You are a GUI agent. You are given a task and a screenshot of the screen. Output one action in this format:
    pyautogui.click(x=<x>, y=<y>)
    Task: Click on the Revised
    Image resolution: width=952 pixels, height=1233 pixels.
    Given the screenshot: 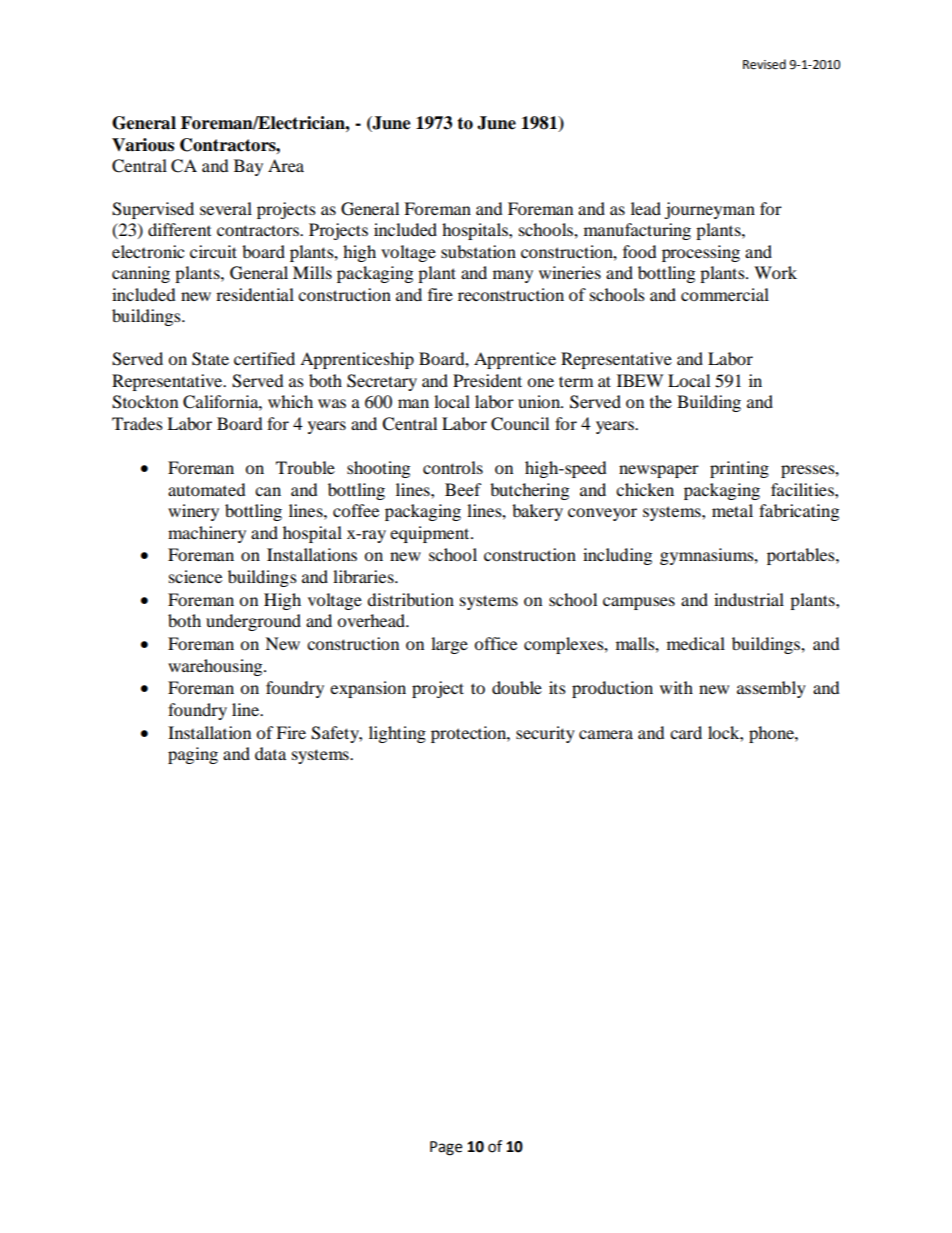 What is the action you would take?
    pyautogui.click(x=764, y=64)
